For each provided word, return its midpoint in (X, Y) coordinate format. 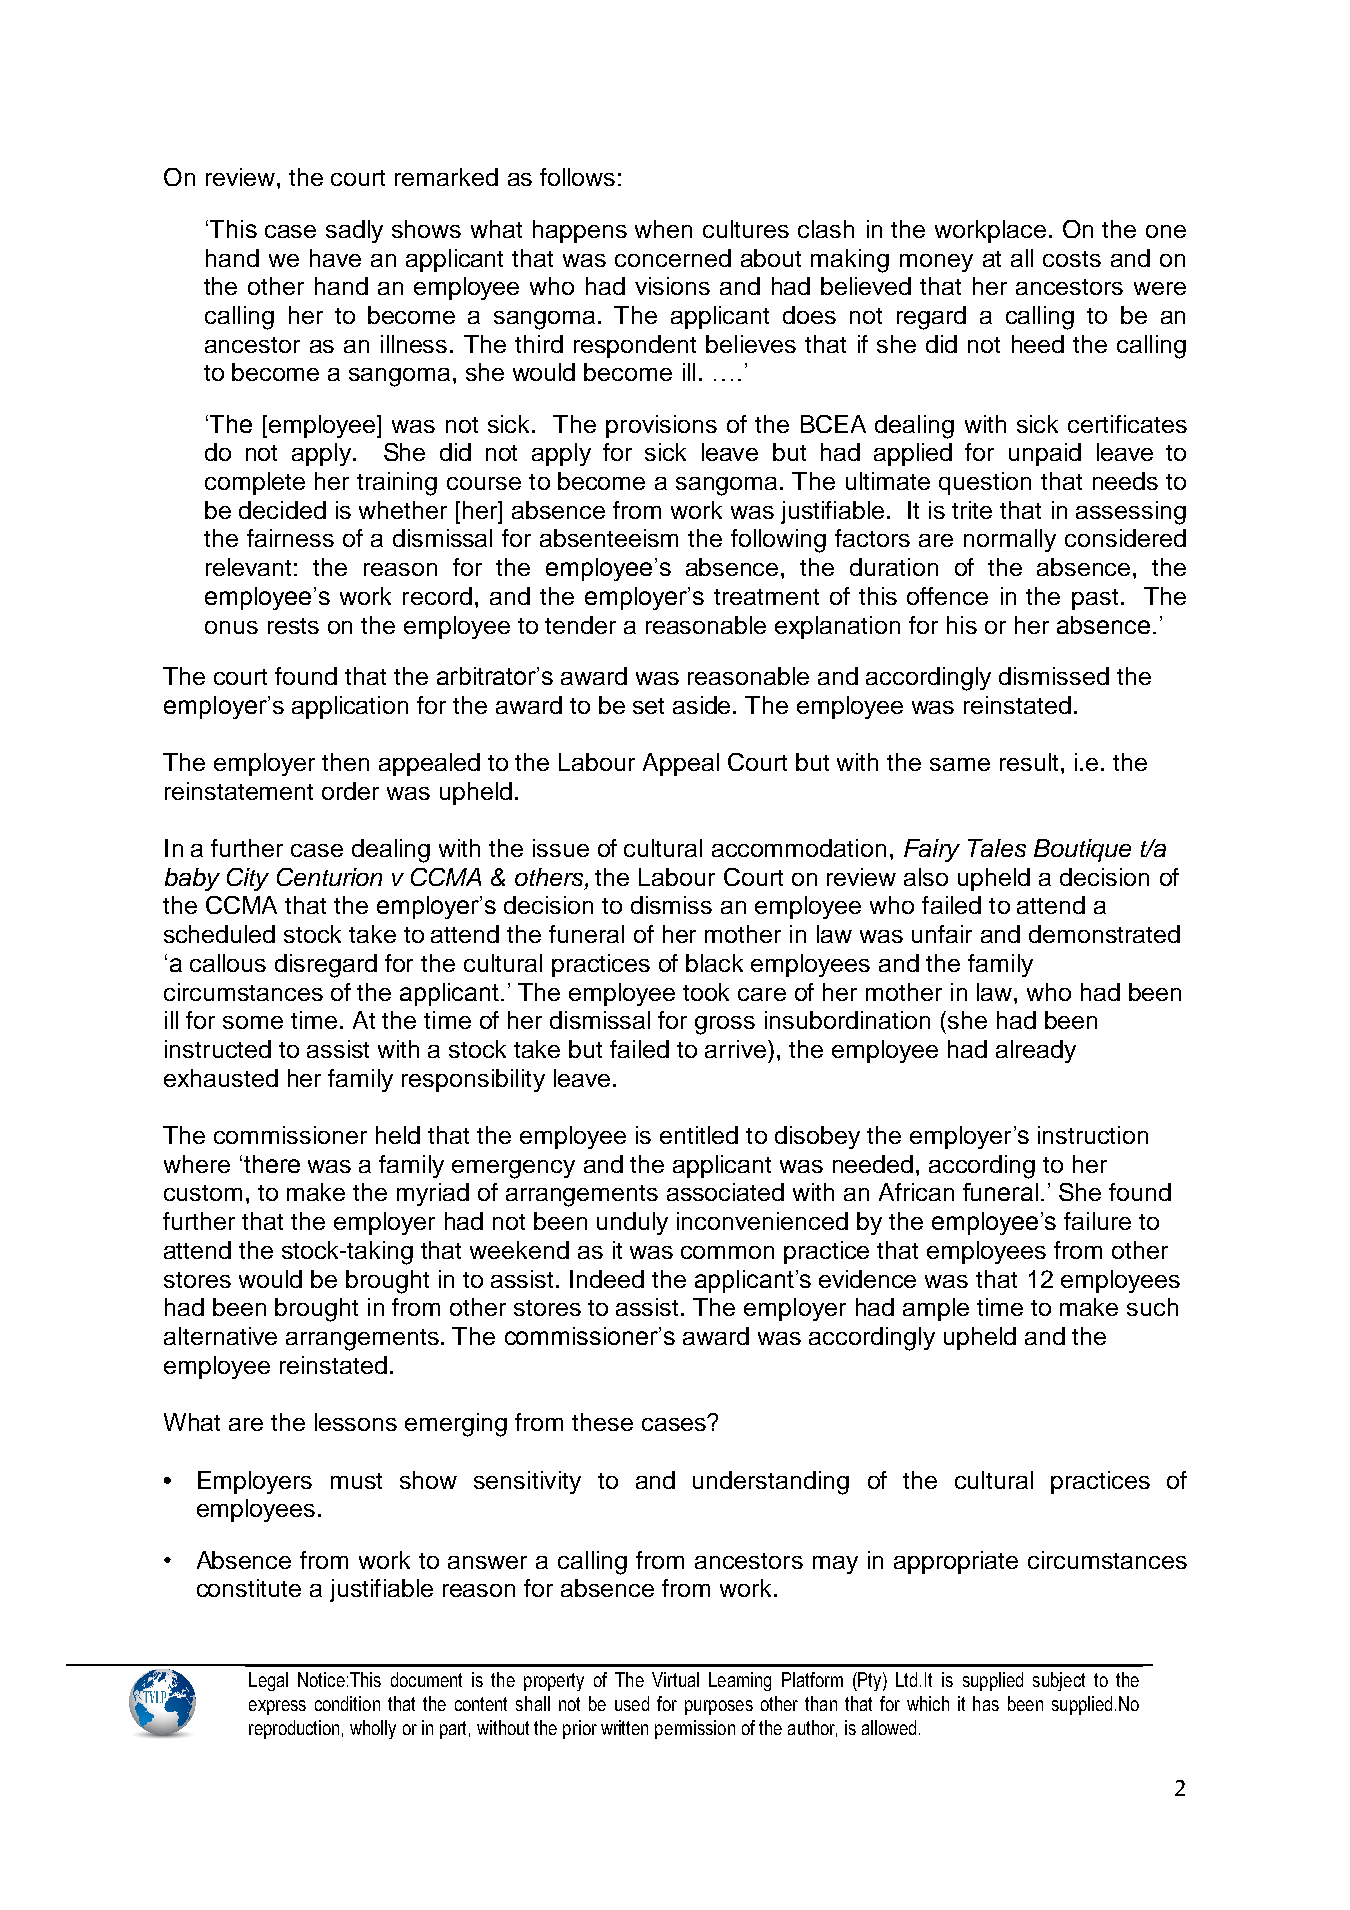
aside (703, 705)
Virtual (675, 1679)
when (663, 229)
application (350, 707)
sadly (354, 231)
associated (725, 1192)
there (272, 1164)
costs (1072, 259)
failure (1097, 1221)
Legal (268, 1681)
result (1029, 762)
